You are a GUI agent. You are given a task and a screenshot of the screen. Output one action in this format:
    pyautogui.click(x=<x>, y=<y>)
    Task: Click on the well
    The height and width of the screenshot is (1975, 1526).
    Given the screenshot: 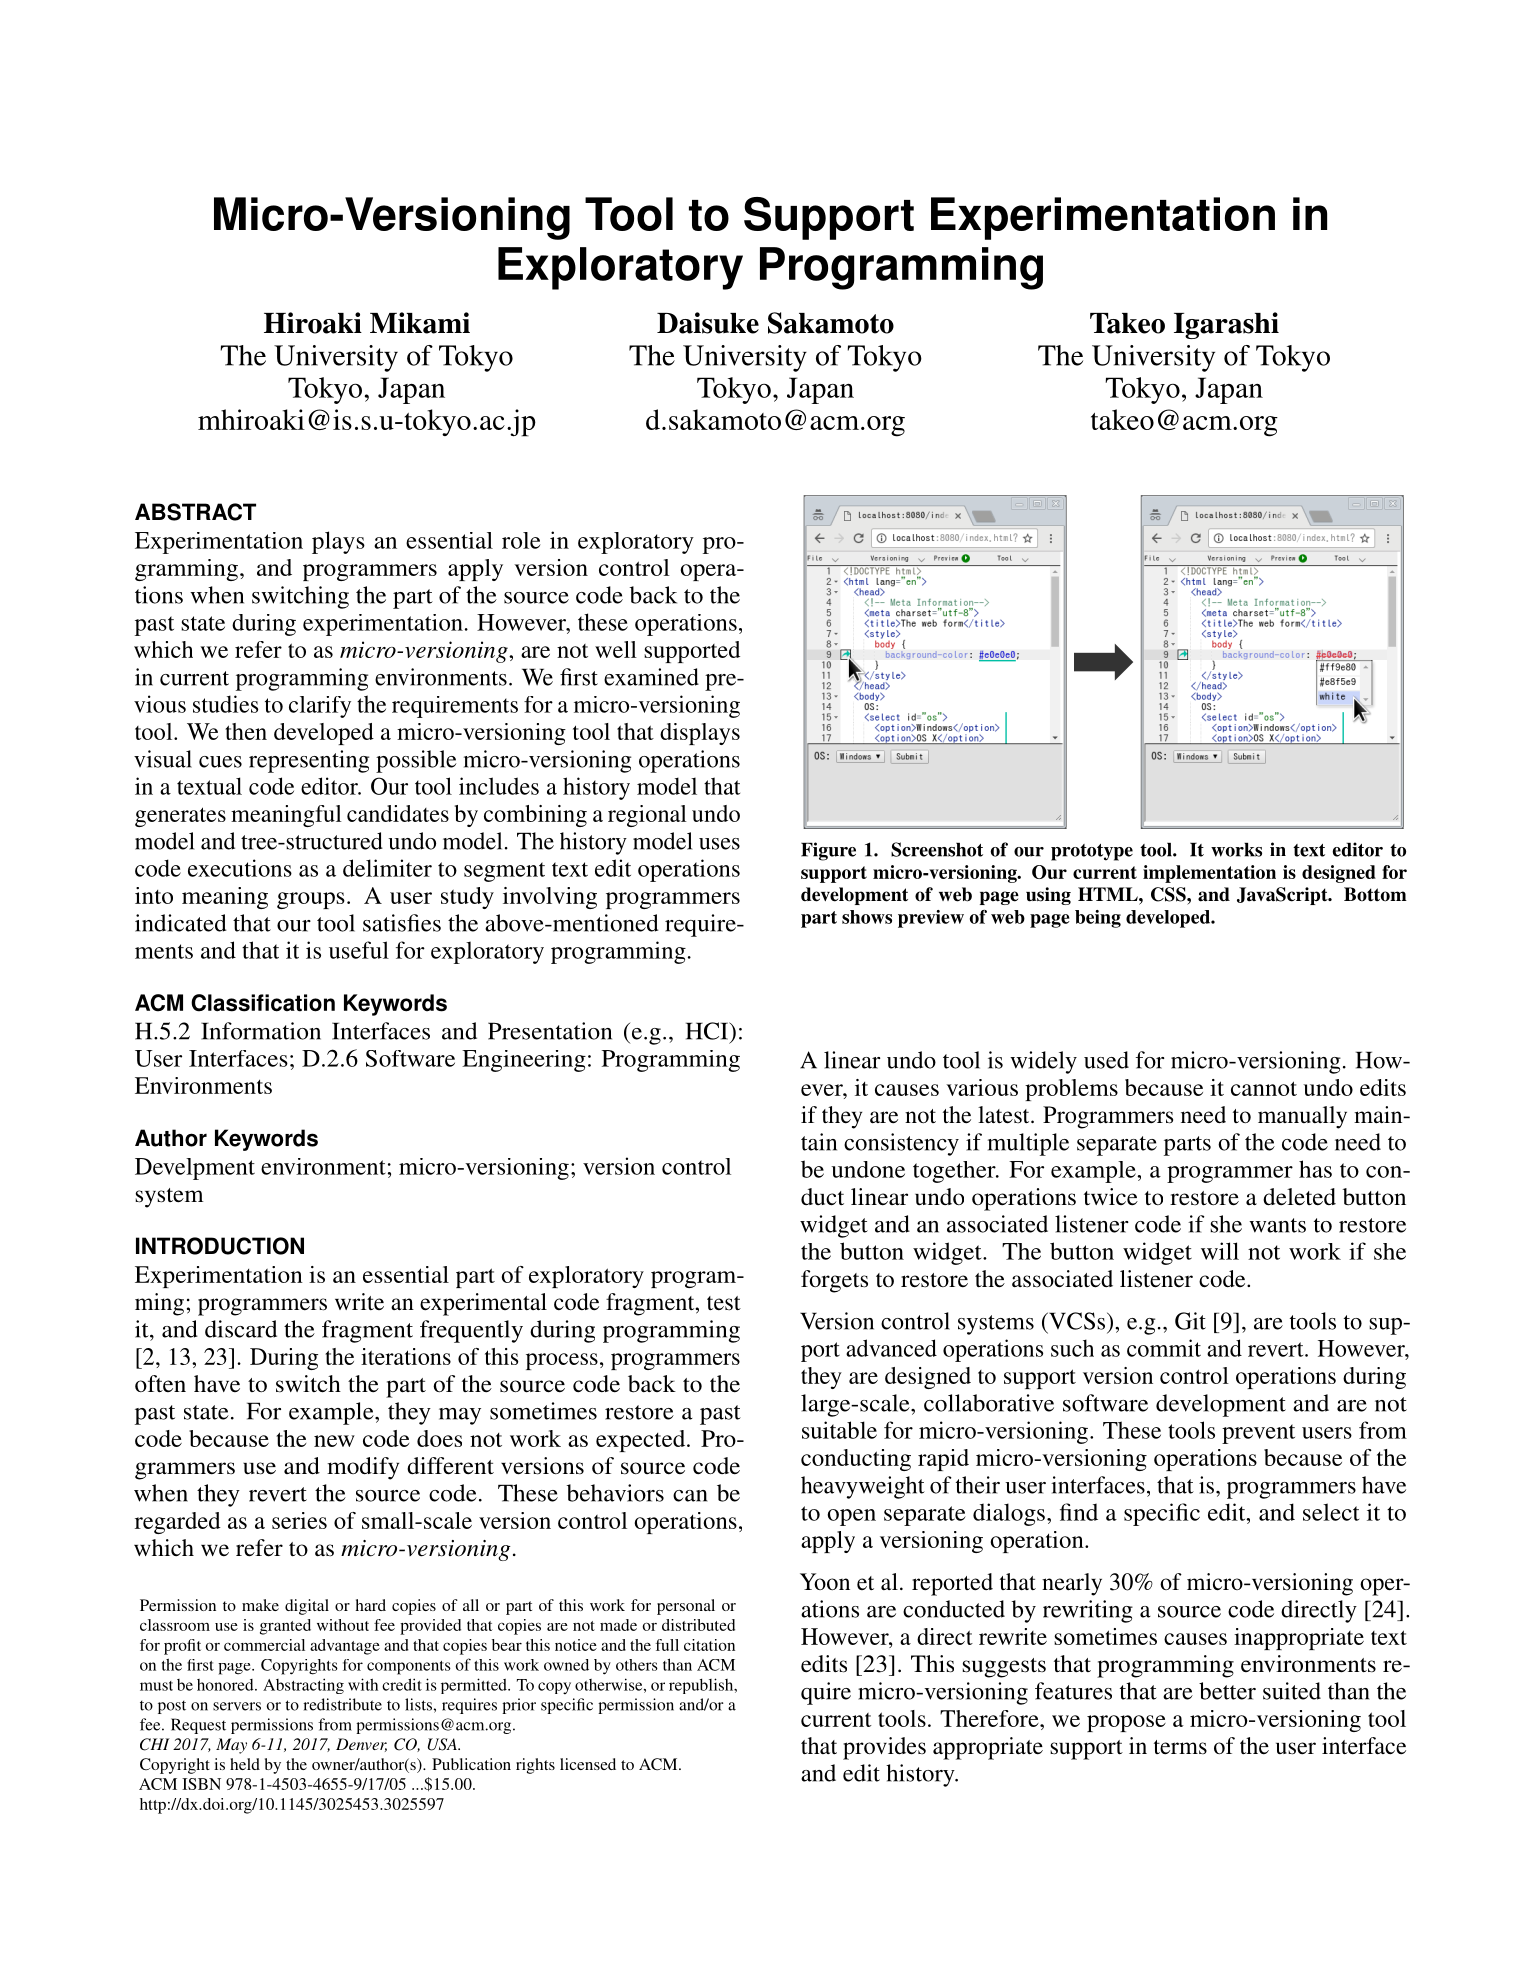 What is the action you would take?
    pyautogui.click(x=616, y=649)
